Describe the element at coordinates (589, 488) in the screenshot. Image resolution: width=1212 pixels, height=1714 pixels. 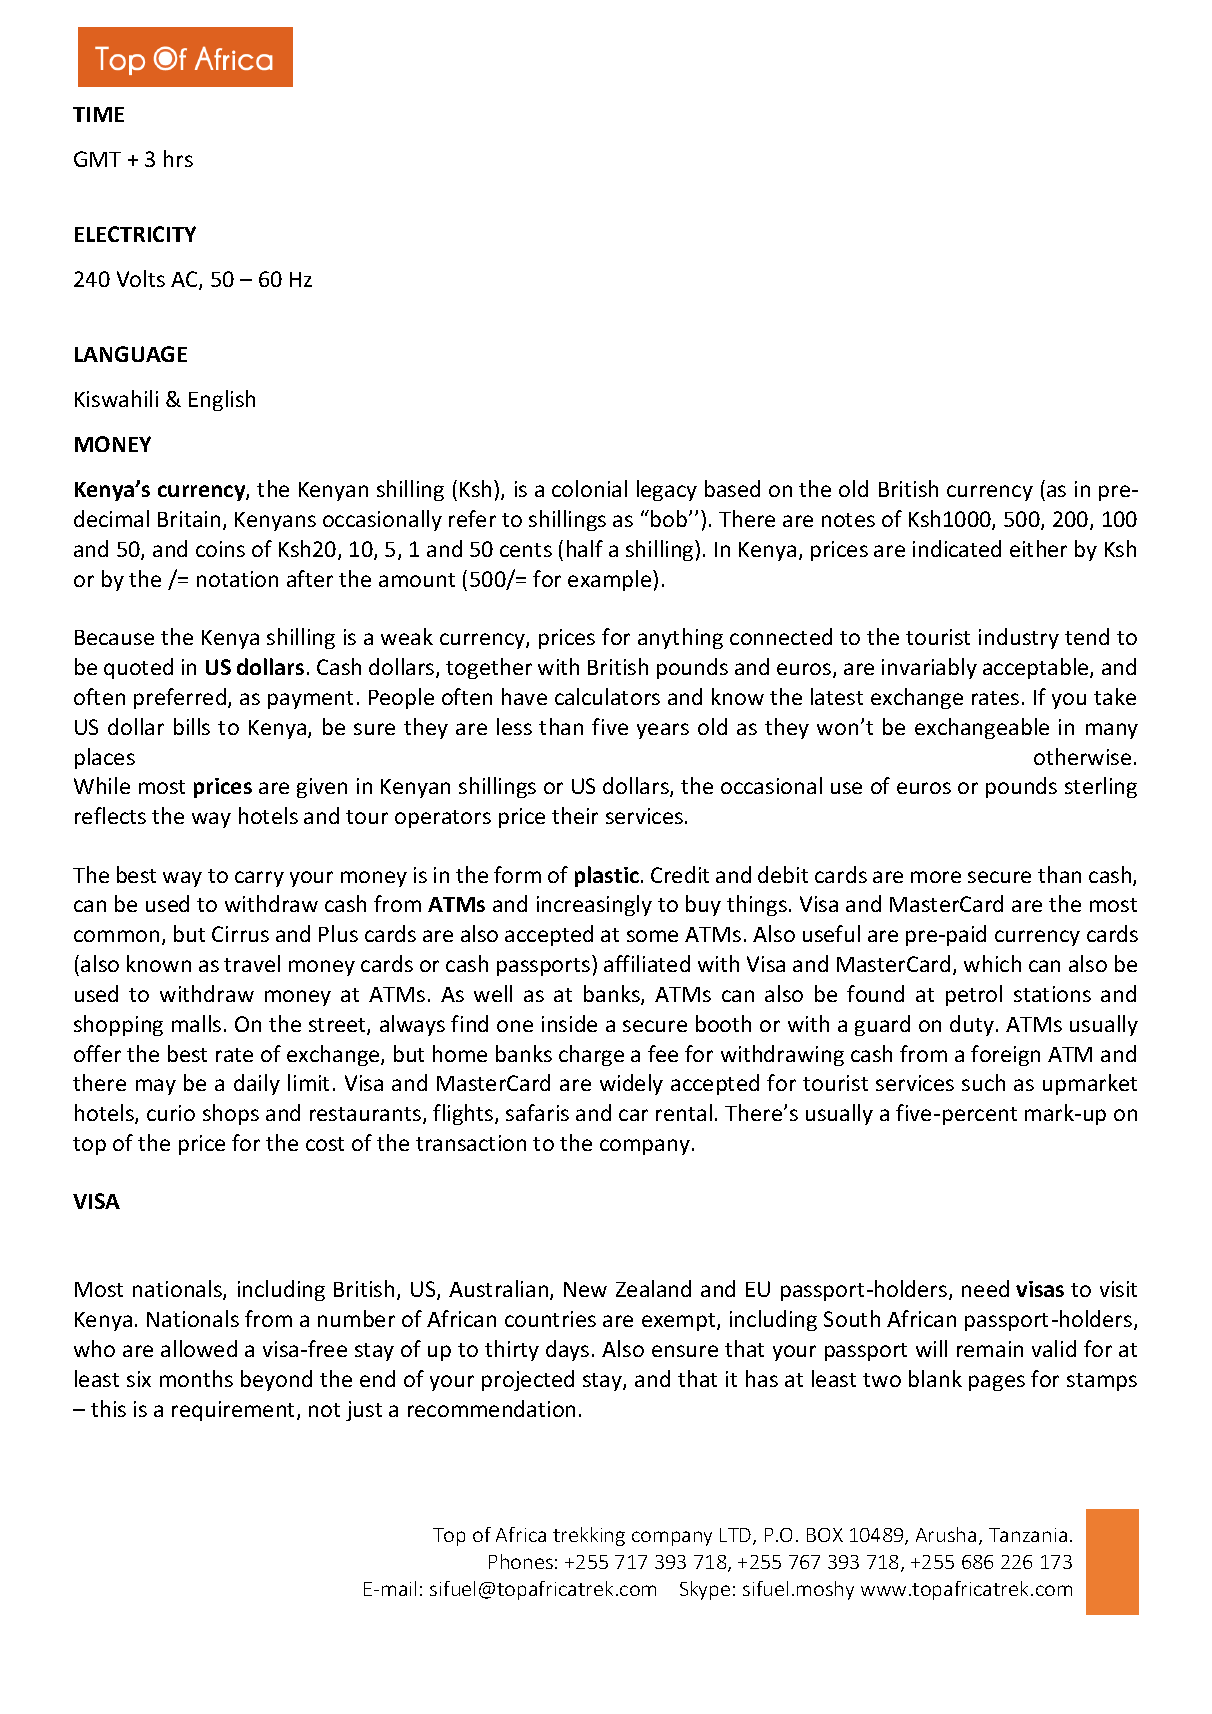
I see `colonial` at that location.
